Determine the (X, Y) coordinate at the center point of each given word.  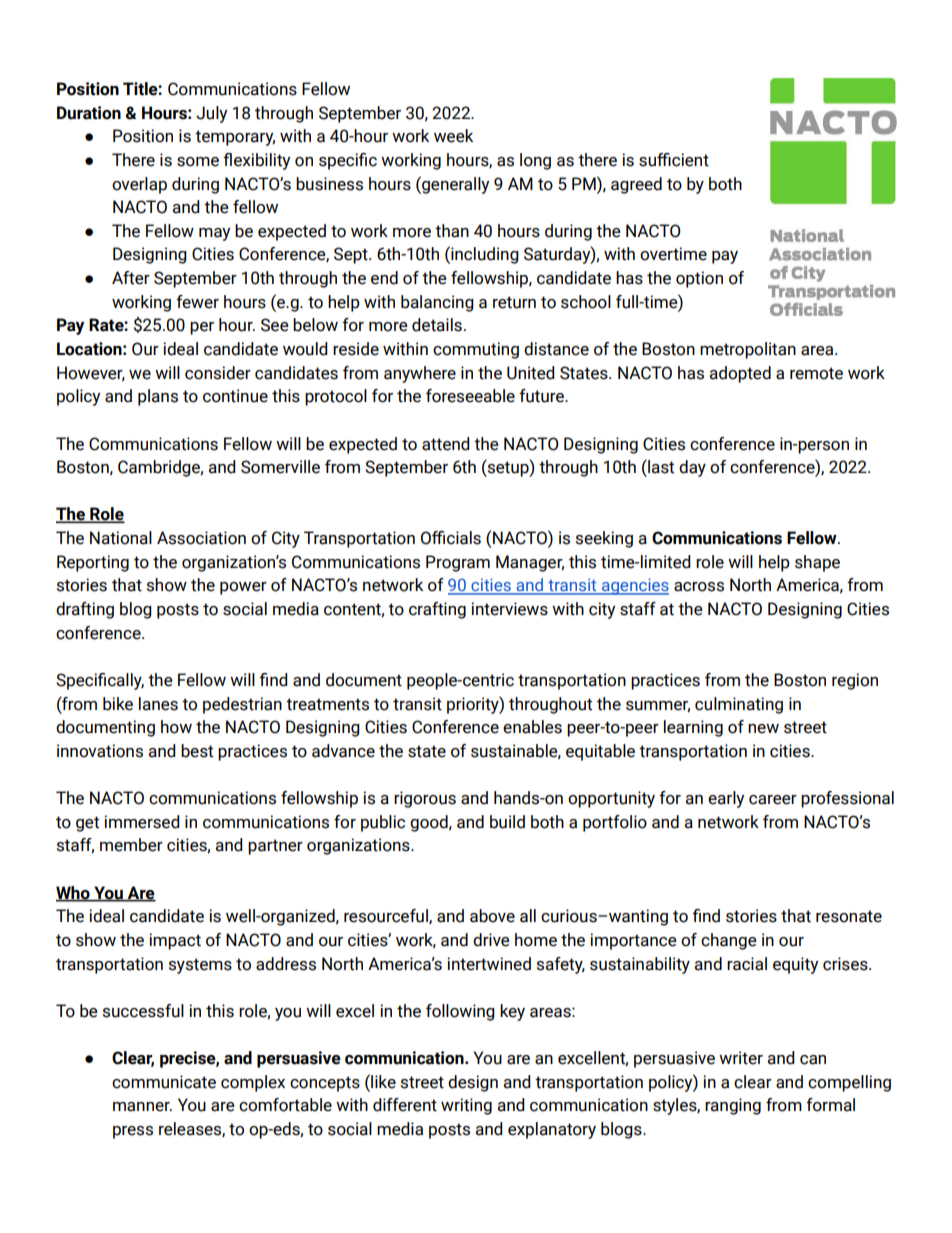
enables (532, 727)
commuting (476, 350)
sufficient (674, 160)
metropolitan (748, 350)
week (453, 136)
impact (175, 941)
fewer (197, 302)
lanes (158, 704)
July (211, 114)
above (492, 916)
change (729, 941)
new (763, 729)
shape (817, 563)
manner (142, 1107)
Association (201, 538)
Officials (451, 538)
